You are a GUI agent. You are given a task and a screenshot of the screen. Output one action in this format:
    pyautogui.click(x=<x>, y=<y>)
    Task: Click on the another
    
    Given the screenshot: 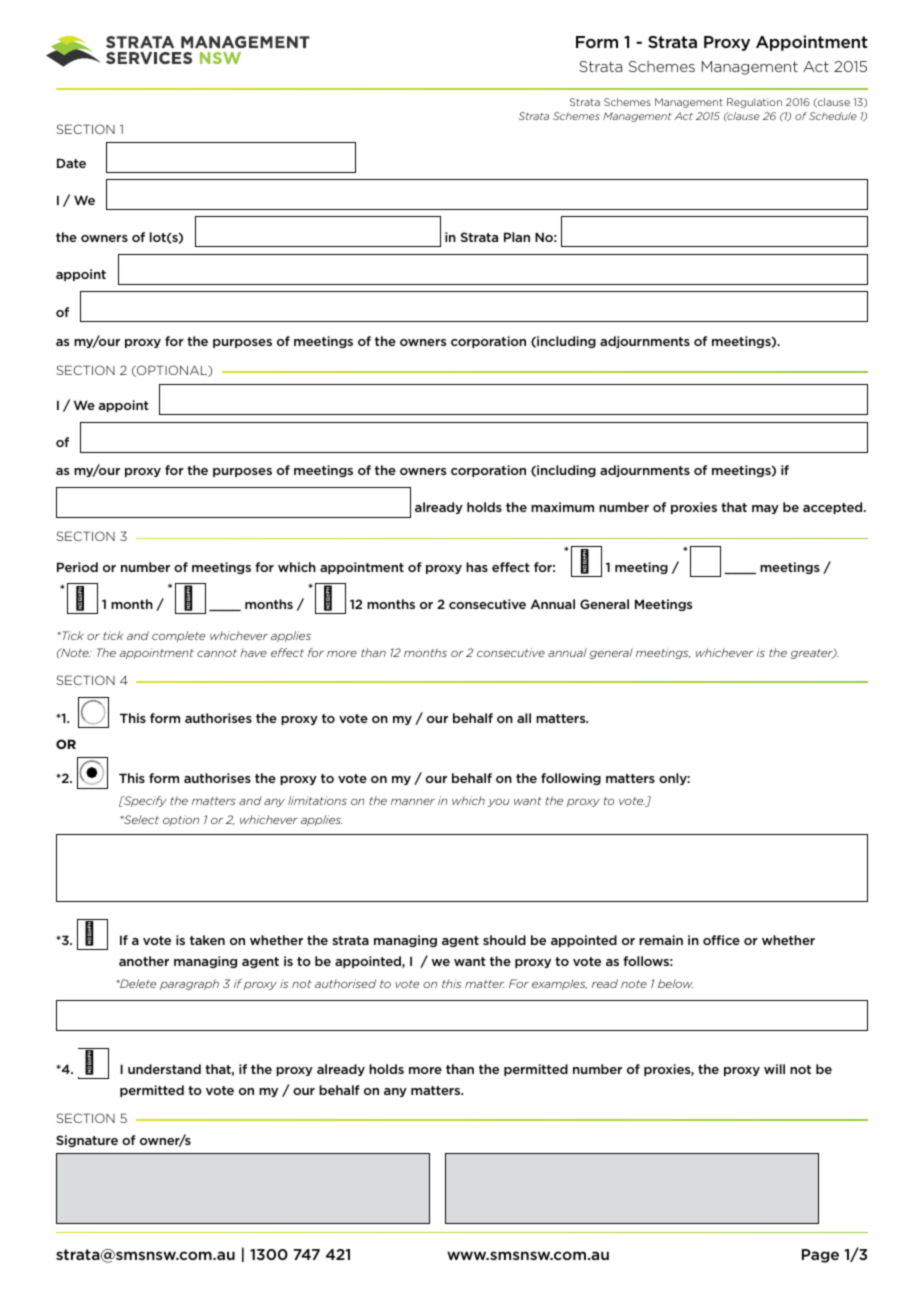 What is the action you would take?
    pyautogui.click(x=144, y=961)
